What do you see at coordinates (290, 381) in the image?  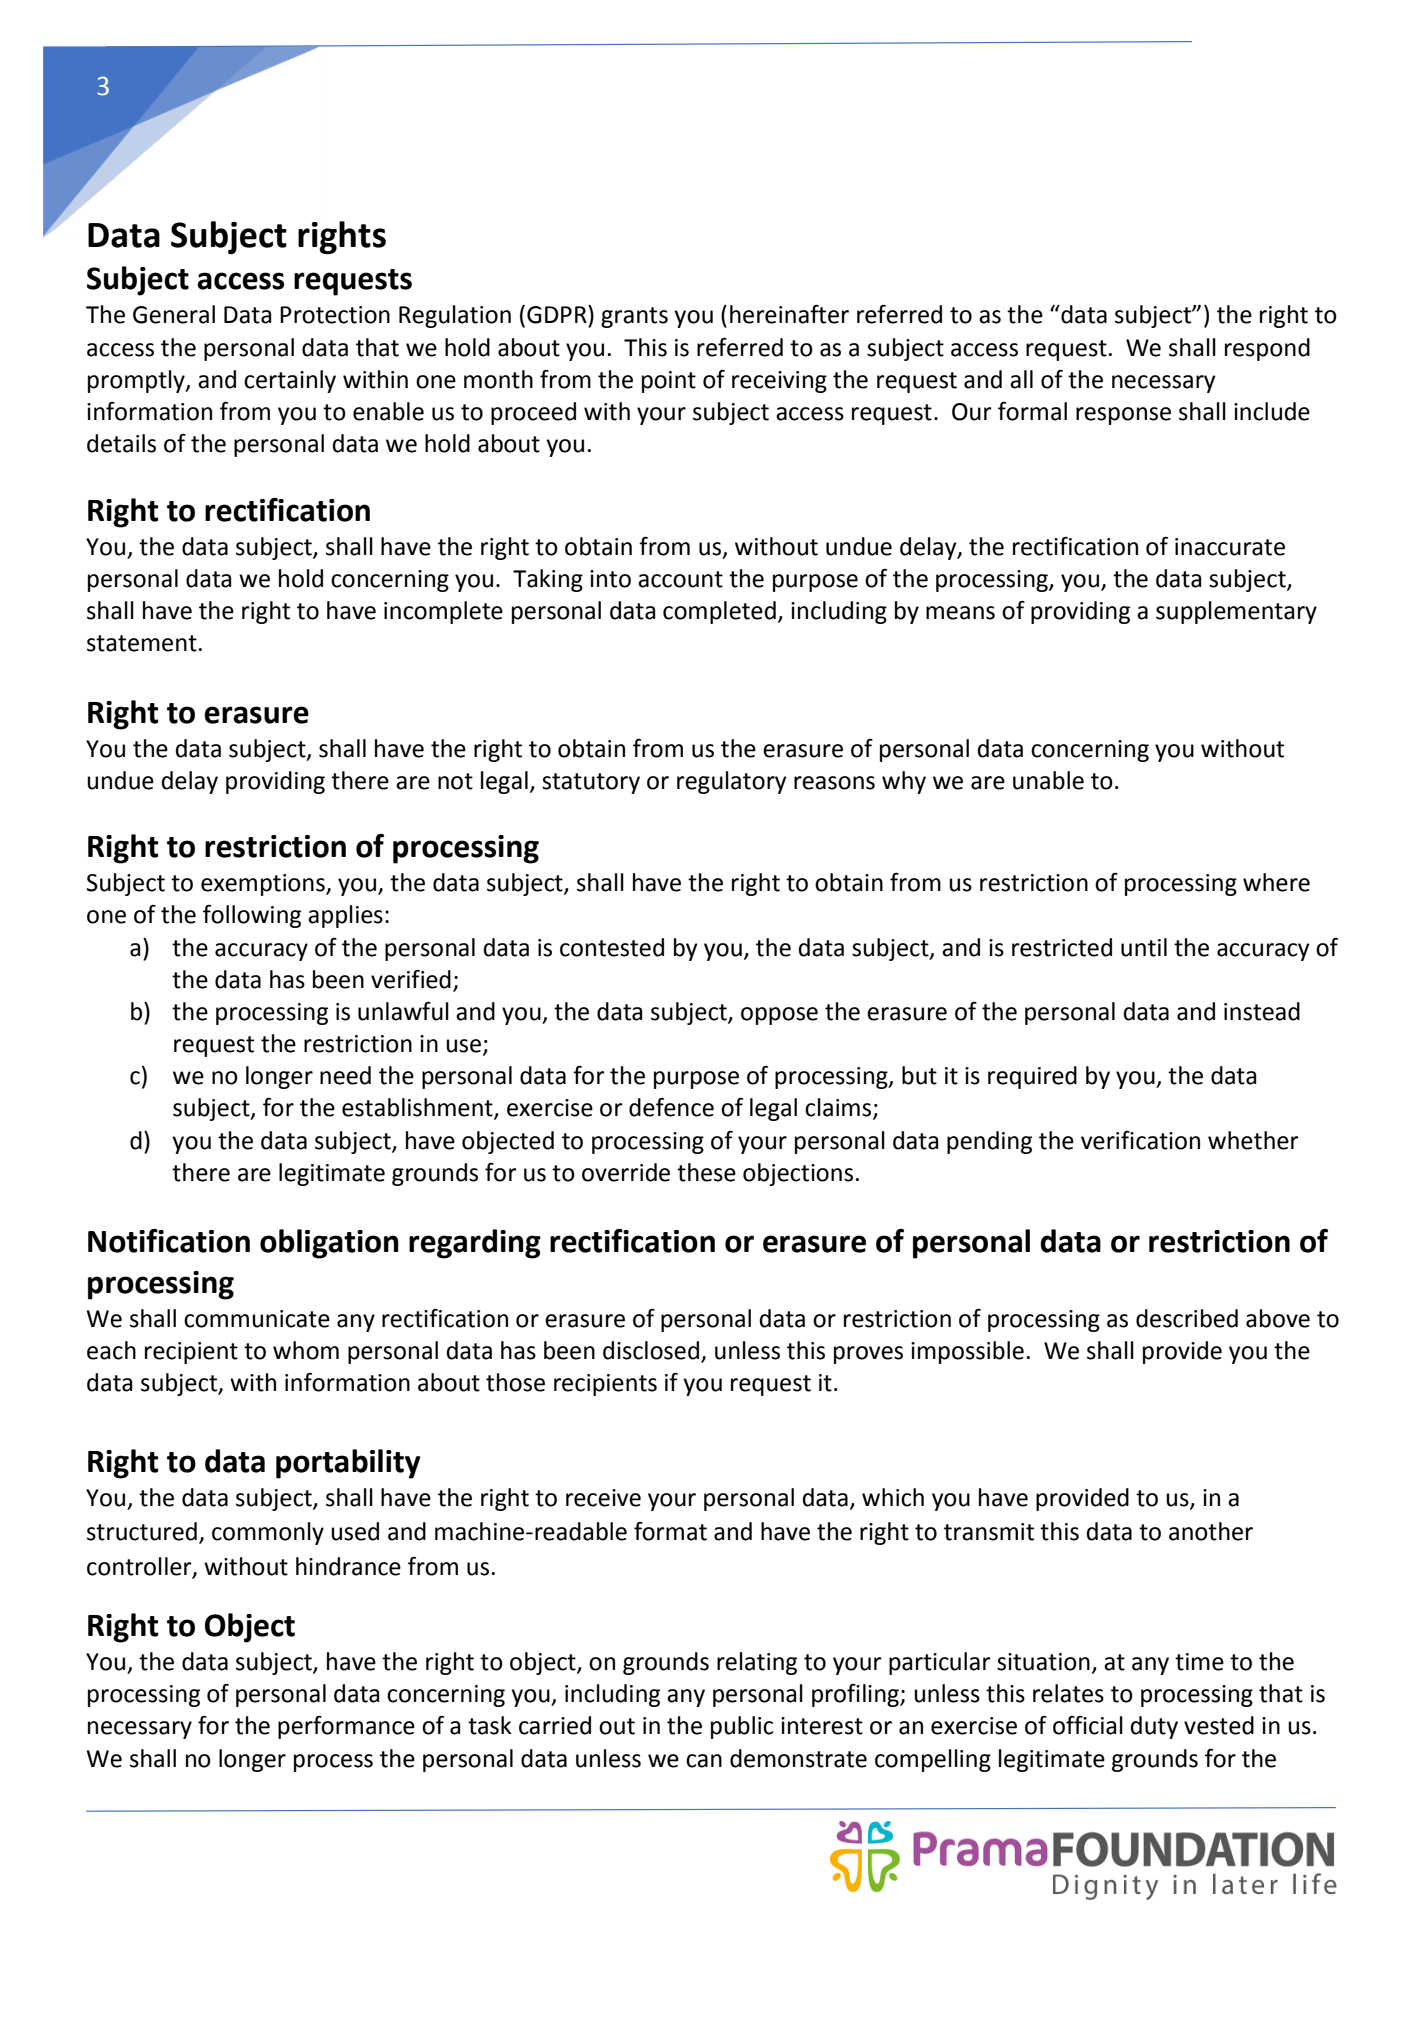 I see `certainly` at bounding box center [290, 381].
